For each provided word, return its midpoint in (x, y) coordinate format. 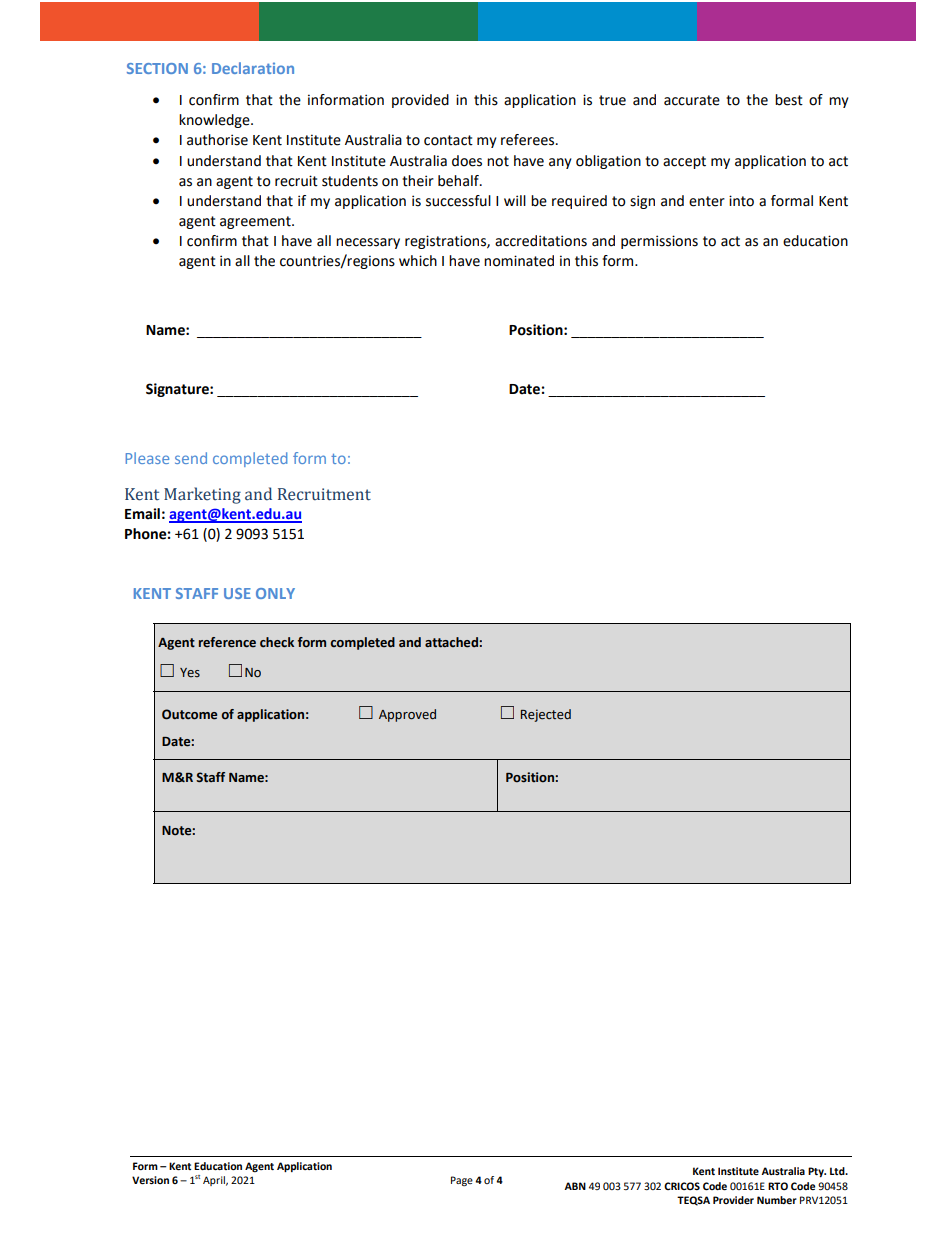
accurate (692, 100)
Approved (407, 715)
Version (150, 1180)
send (191, 458)
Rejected (546, 715)
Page (462, 1181)
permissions (659, 242)
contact (448, 140)
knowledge (215, 121)
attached (452, 642)
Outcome (189, 714)
